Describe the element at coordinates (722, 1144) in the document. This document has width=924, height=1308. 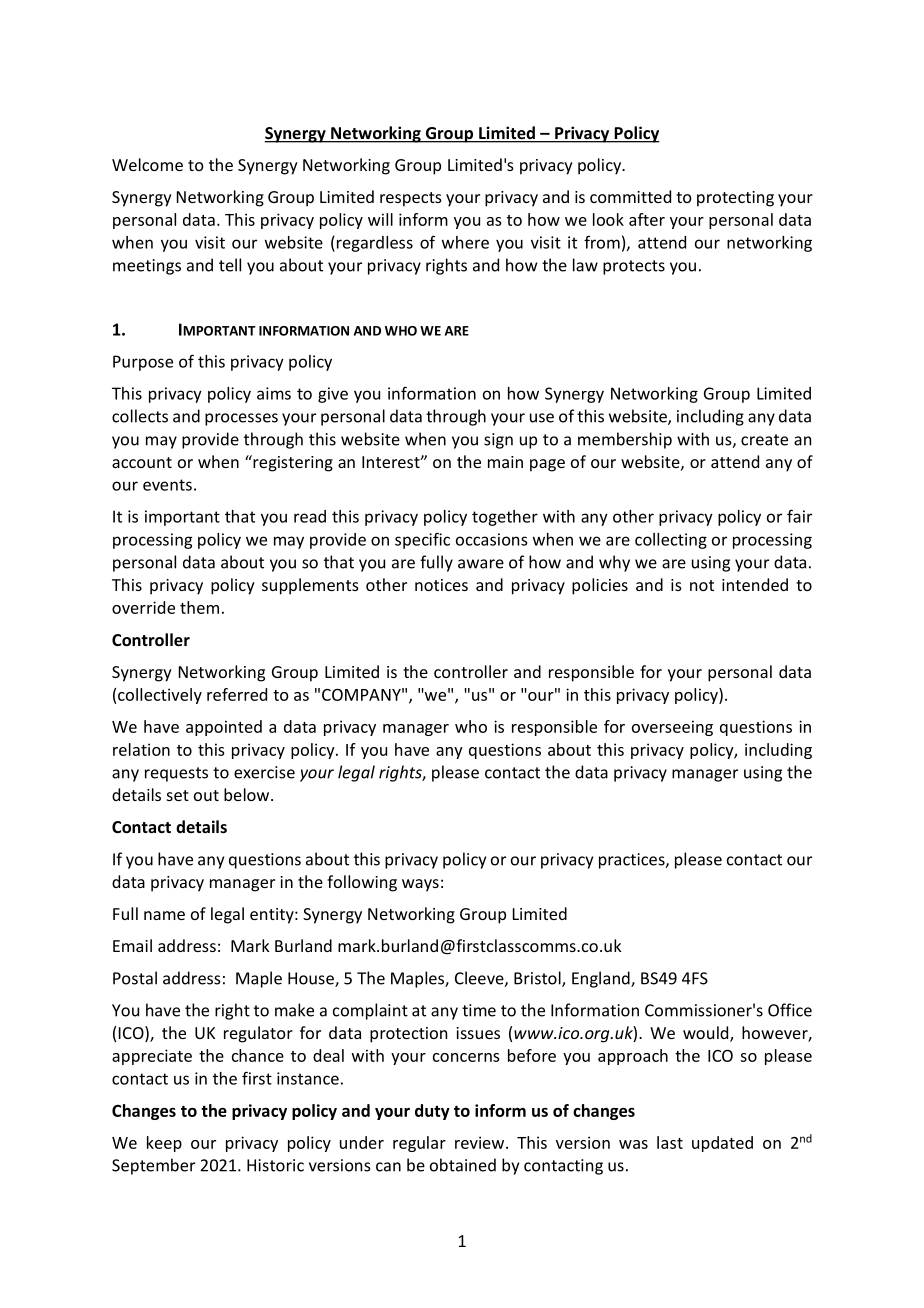
I see `updated` at that location.
